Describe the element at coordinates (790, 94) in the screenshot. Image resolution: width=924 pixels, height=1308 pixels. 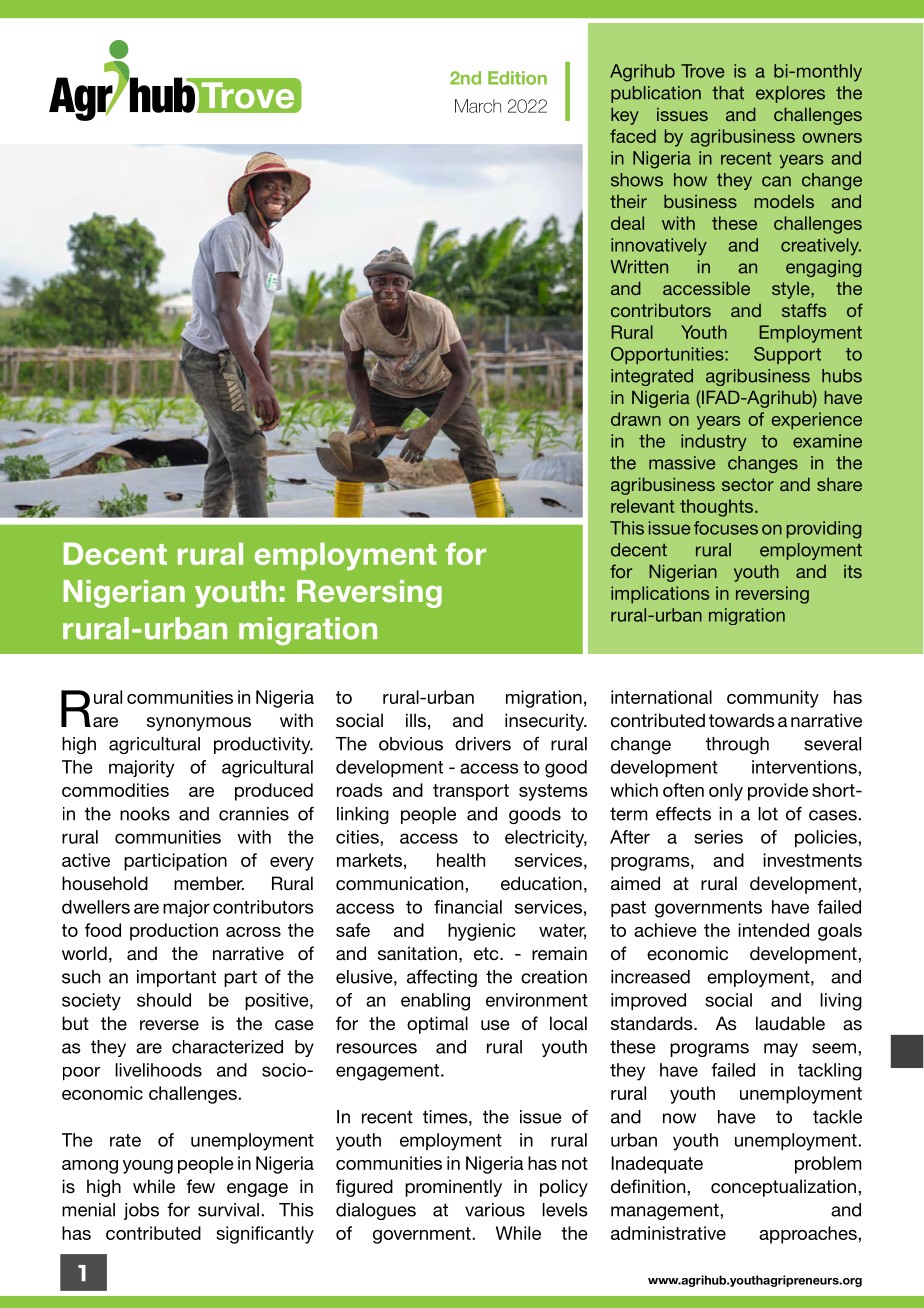
I see `explores` at that location.
